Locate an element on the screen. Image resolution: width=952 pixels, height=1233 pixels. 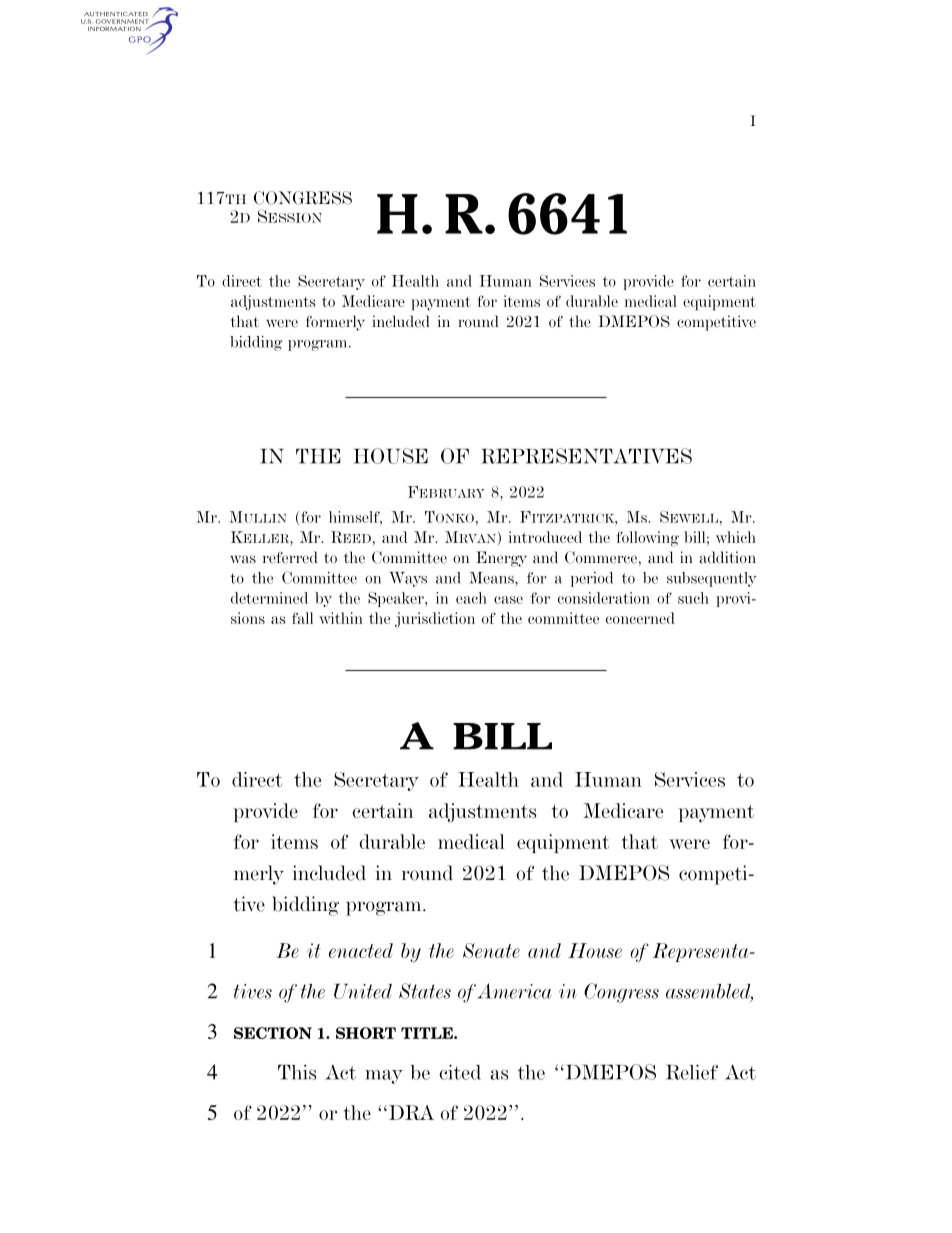
following is located at coordinates (647, 539).
